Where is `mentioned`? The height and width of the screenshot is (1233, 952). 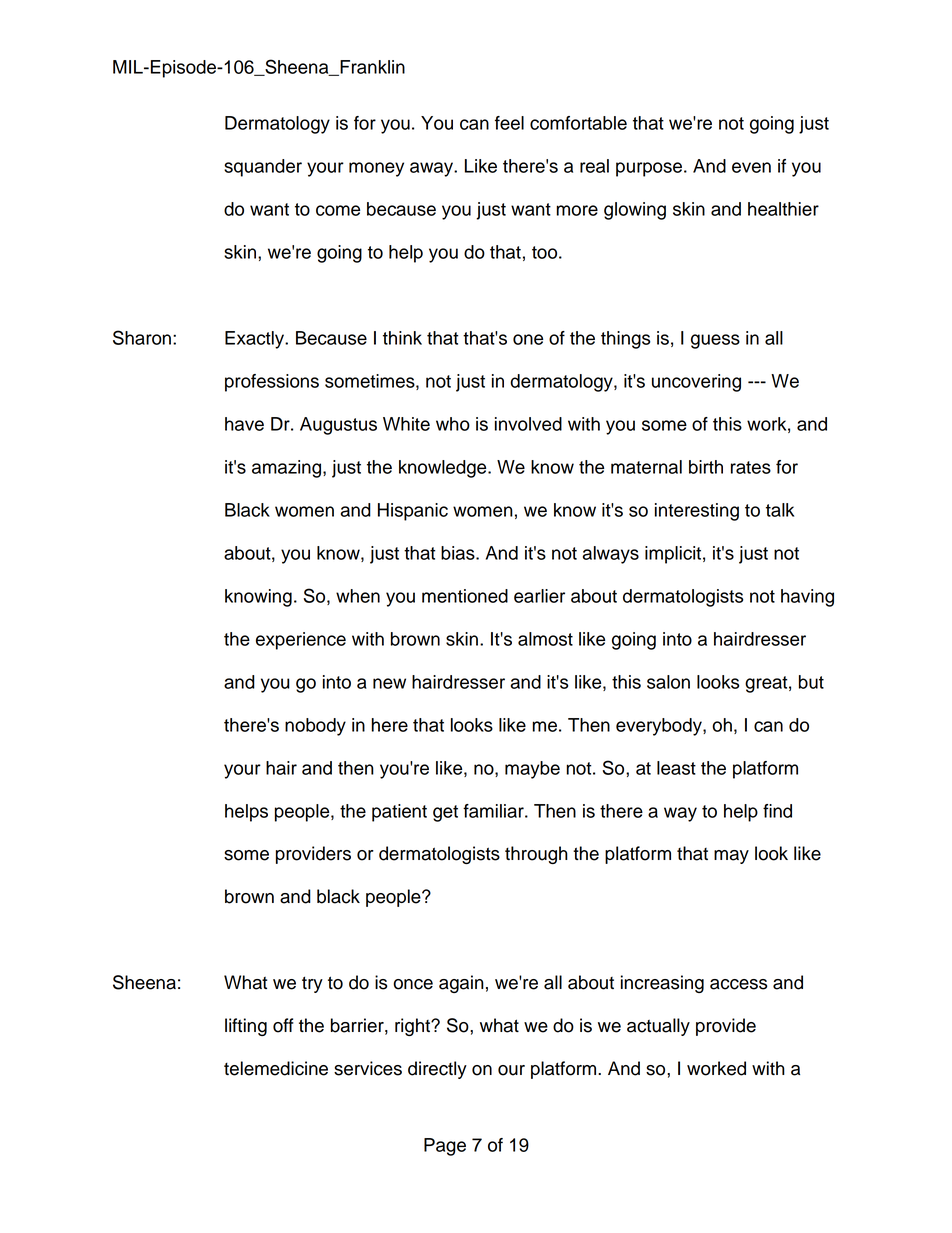
mentioned is located at coordinates (465, 596).
